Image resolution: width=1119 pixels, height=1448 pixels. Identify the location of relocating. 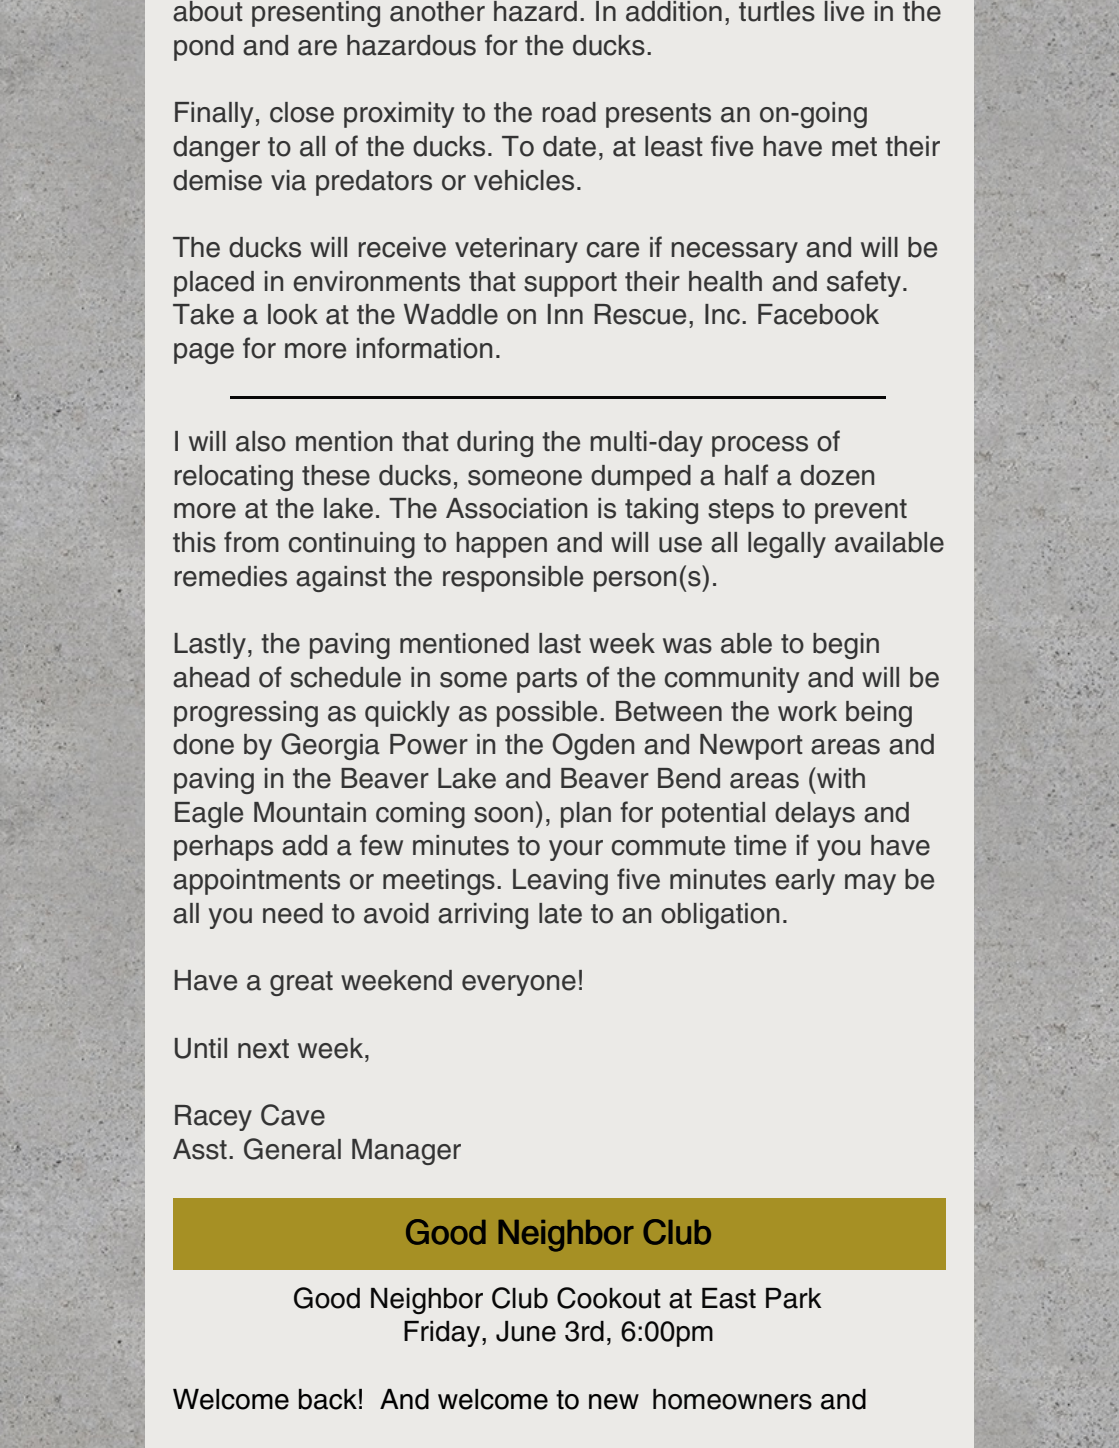
(234, 478).
